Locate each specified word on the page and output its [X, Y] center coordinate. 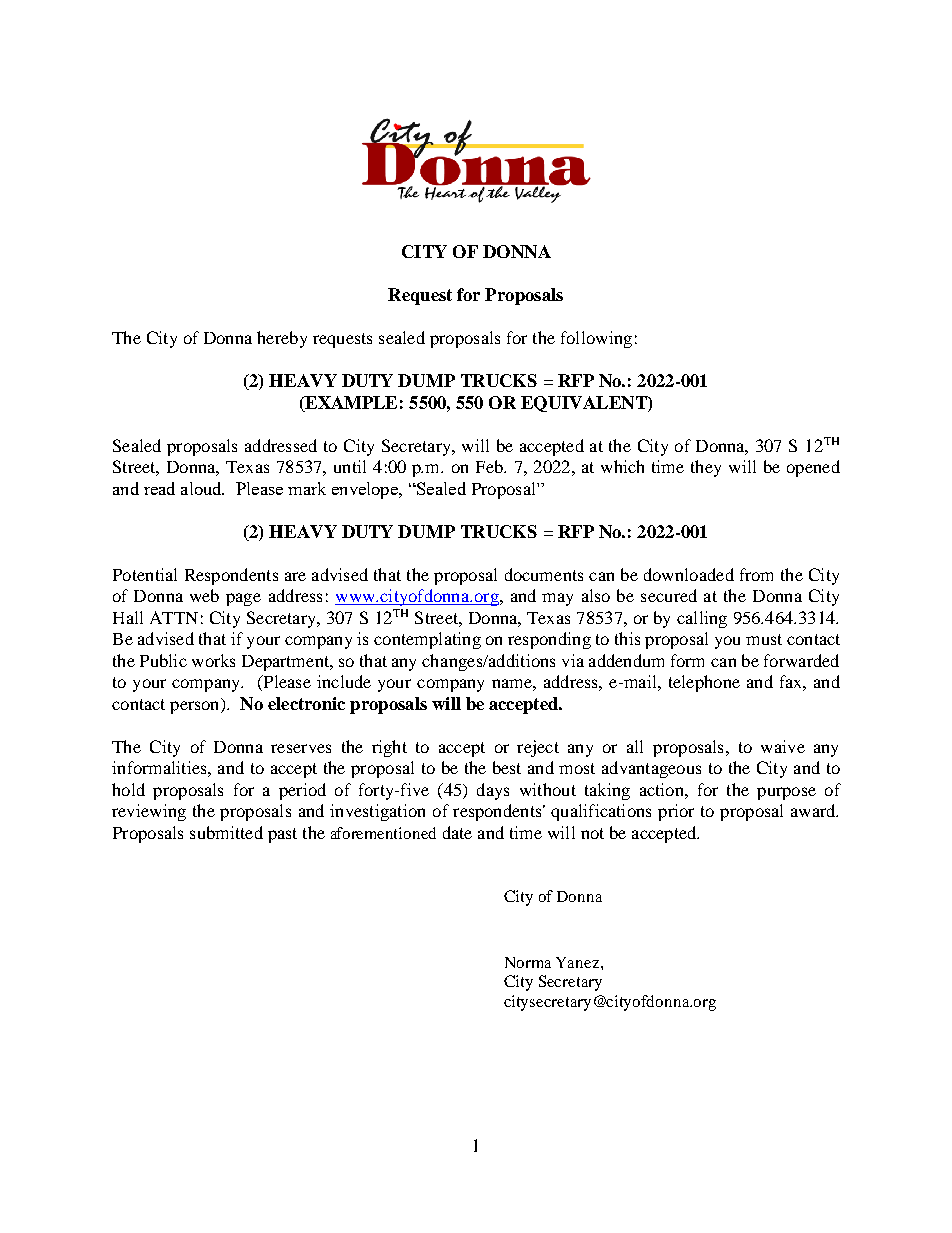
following [596, 339]
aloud [202, 488]
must [764, 639]
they [706, 468]
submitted [226, 832]
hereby [282, 339]
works [213, 660]
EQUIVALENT [585, 404]
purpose [786, 793]
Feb [490, 466]
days [493, 791]
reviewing [149, 812]
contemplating [427, 640]
